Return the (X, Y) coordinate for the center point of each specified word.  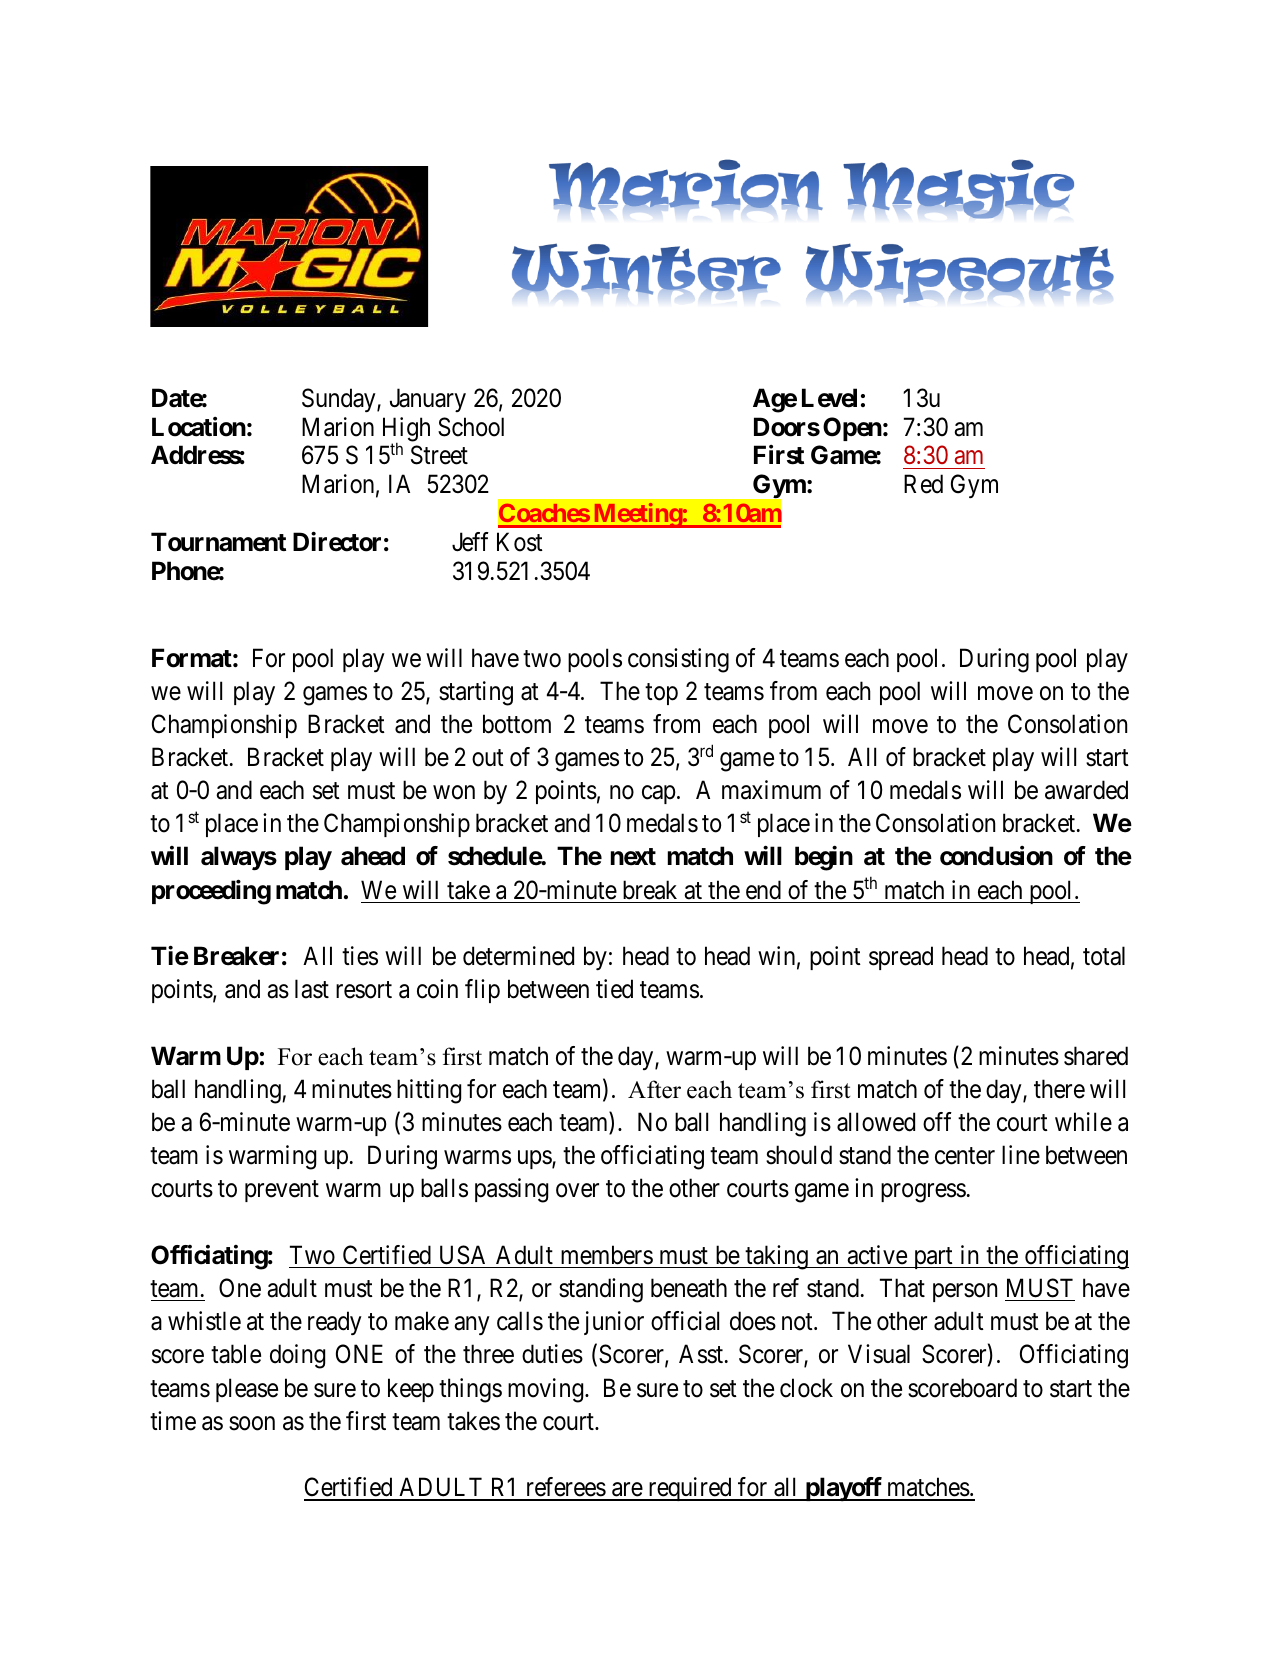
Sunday (340, 400)
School (471, 427)
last (312, 989)
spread (901, 958)
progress (923, 1193)
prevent (282, 1191)
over (577, 1191)
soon (252, 1423)
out (488, 758)
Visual (879, 1354)
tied (614, 989)
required (690, 1489)
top (661, 694)
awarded (1086, 790)
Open (852, 429)
